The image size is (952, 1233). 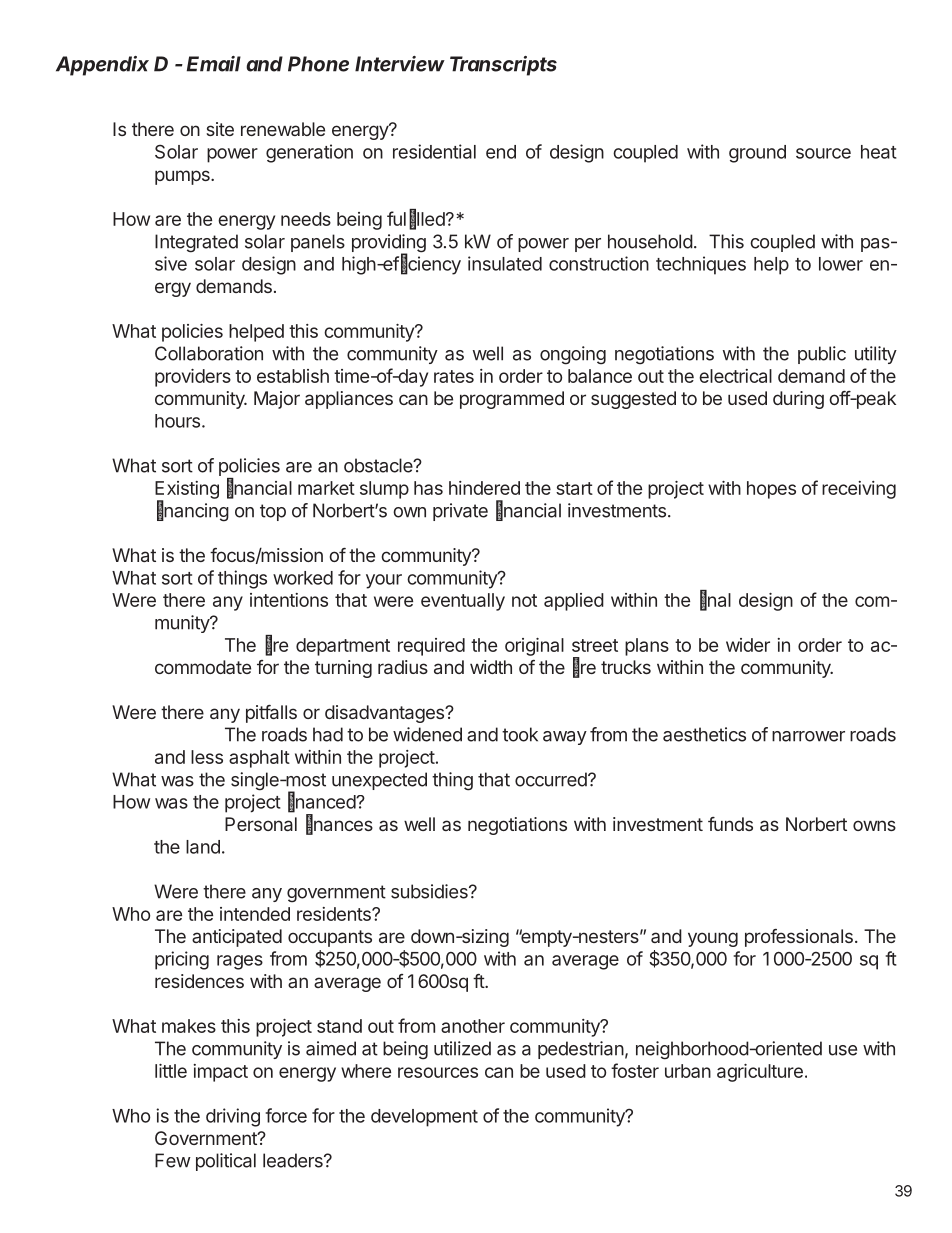 I want to click on ground, so click(x=757, y=154).
